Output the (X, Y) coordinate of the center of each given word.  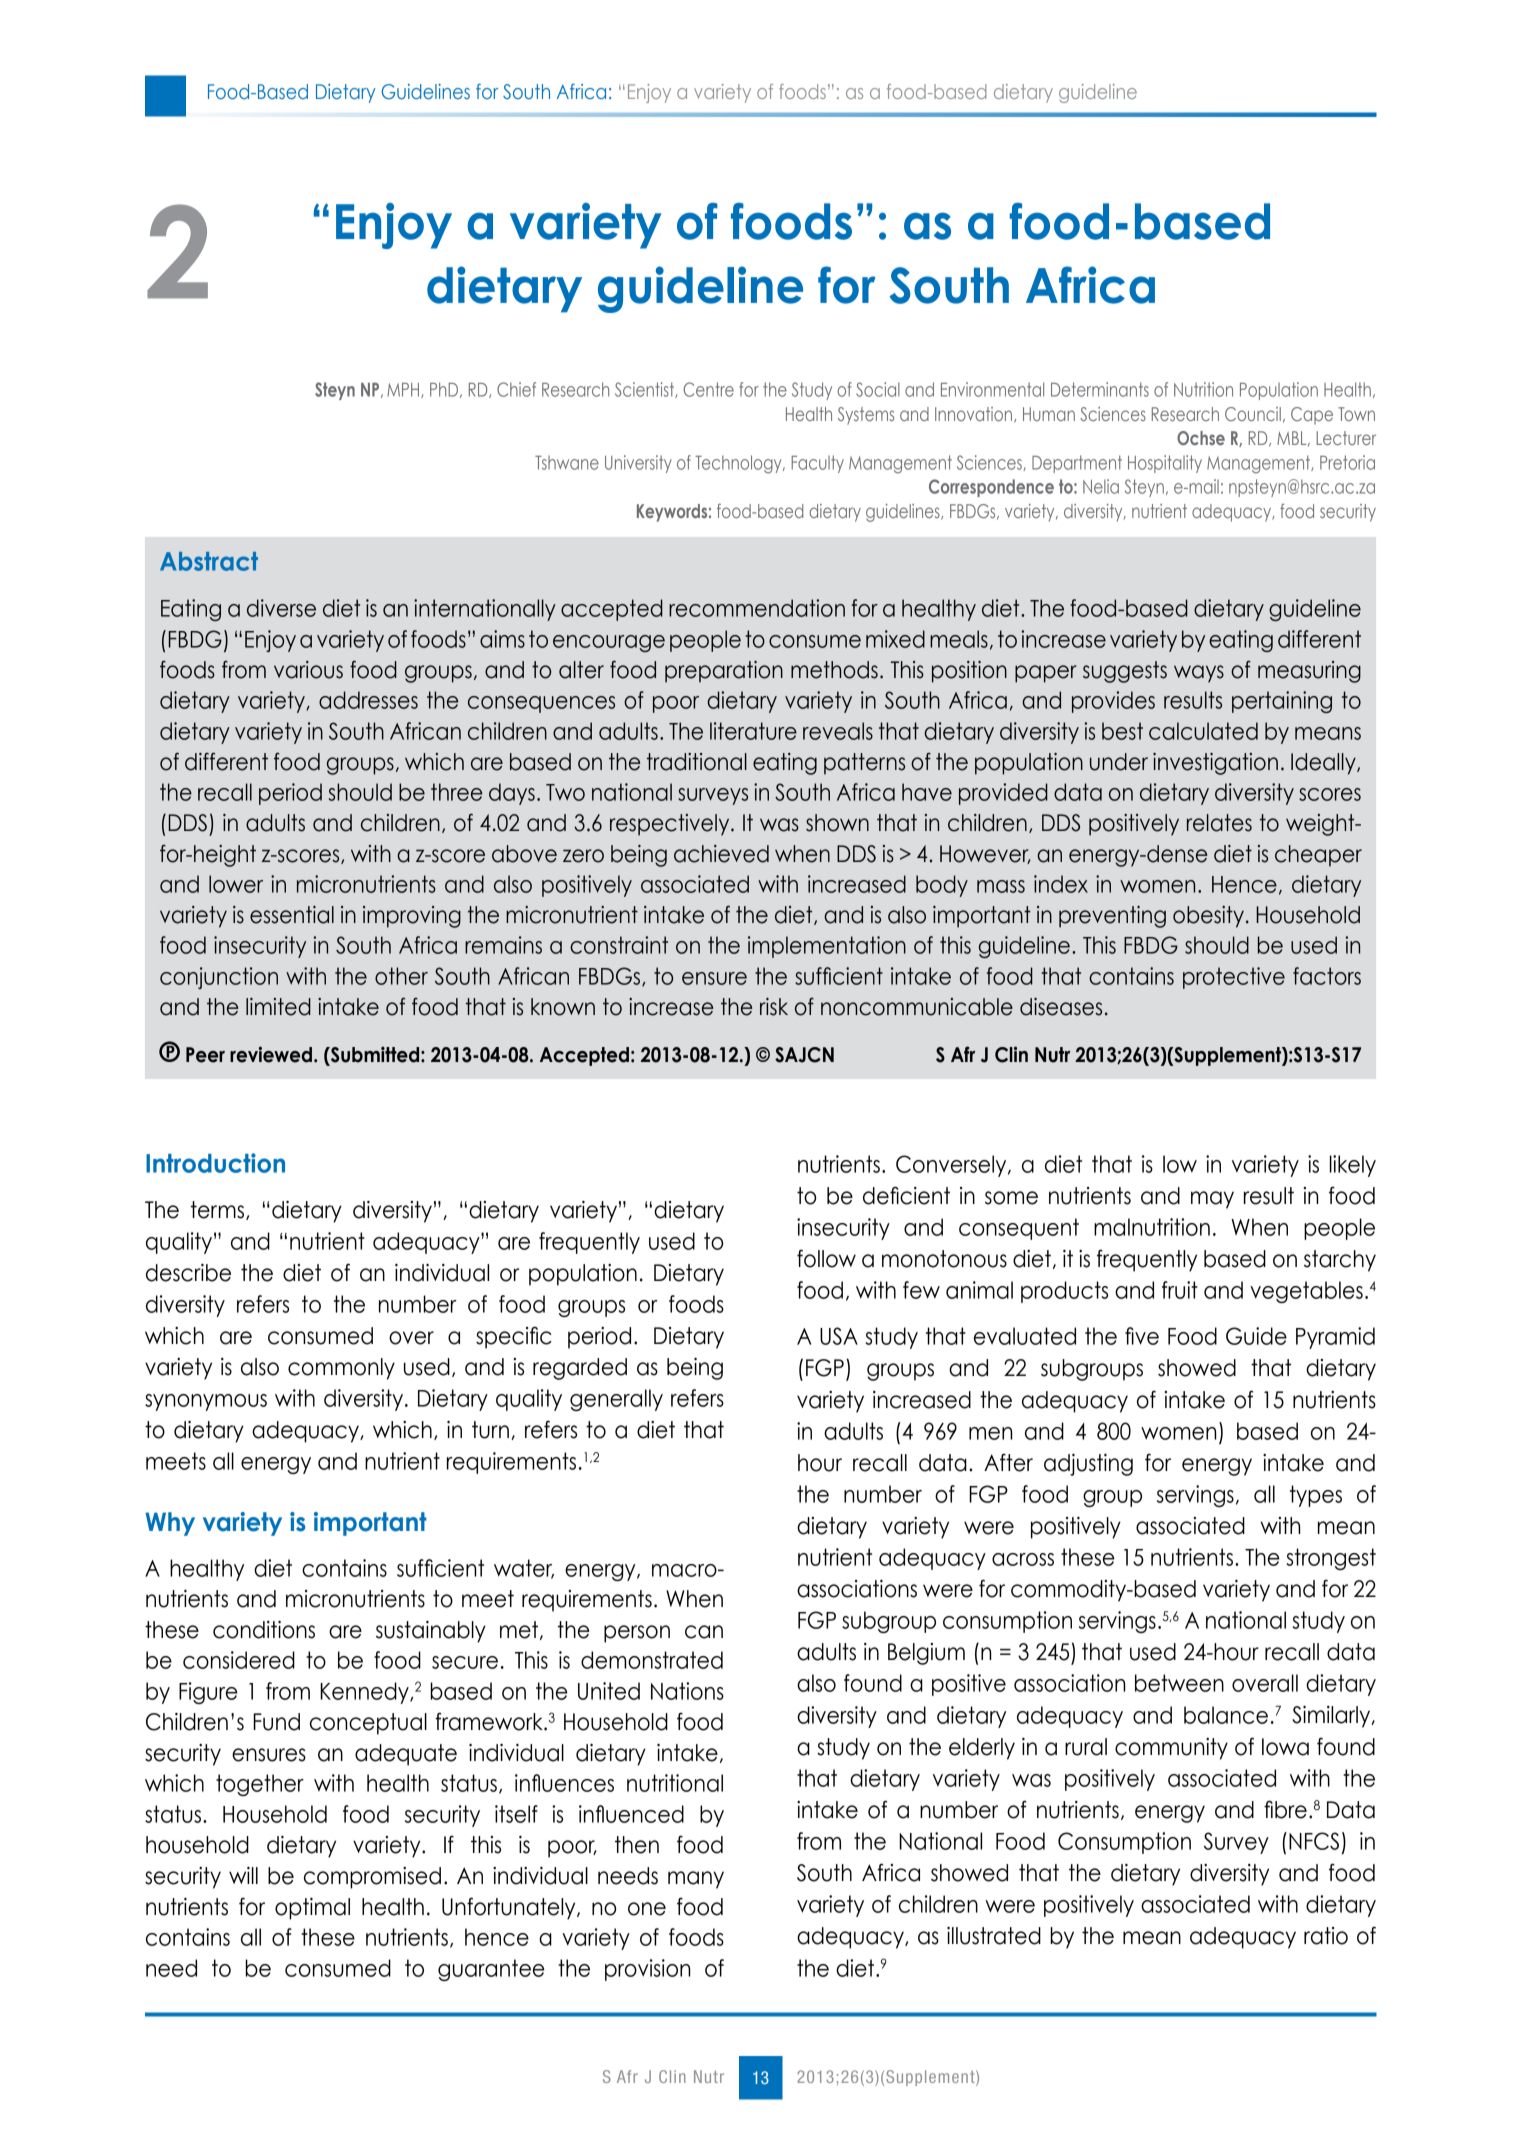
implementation (827, 947)
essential (292, 915)
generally (616, 1400)
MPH (404, 390)
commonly (341, 1369)
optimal (312, 1909)
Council (1253, 414)
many (696, 1880)
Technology (739, 464)
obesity (1208, 917)
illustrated (994, 1936)
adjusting (1088, 1465)
